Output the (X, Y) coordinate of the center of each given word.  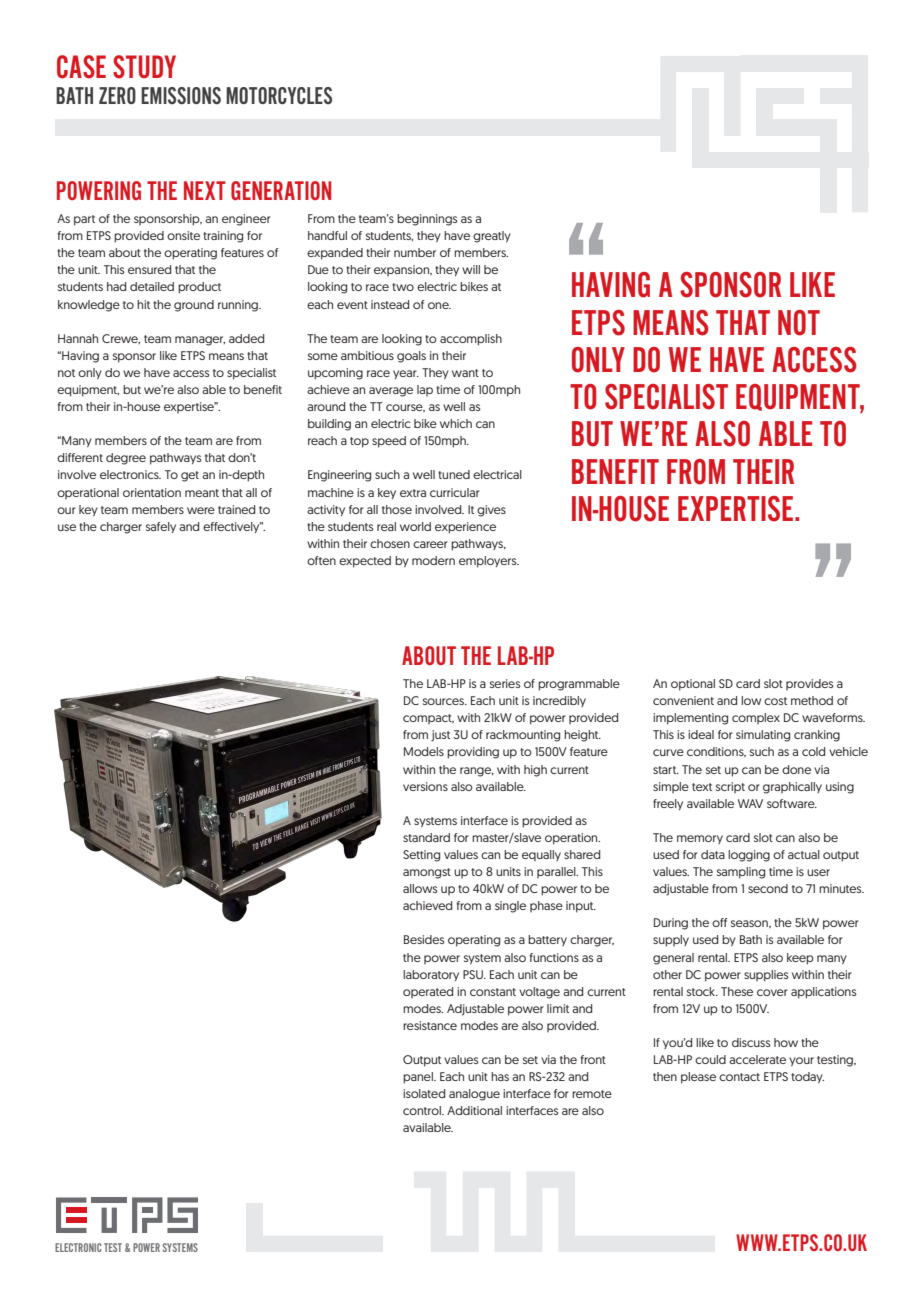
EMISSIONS (181, 95)
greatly (492, 237)
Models (424, 751)
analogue (474, 1095)
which (456, 423)
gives (491, 511)
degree (126, 459)
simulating (763, 736)
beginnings (427, 220)
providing (473, 753)
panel (419, 1078)
